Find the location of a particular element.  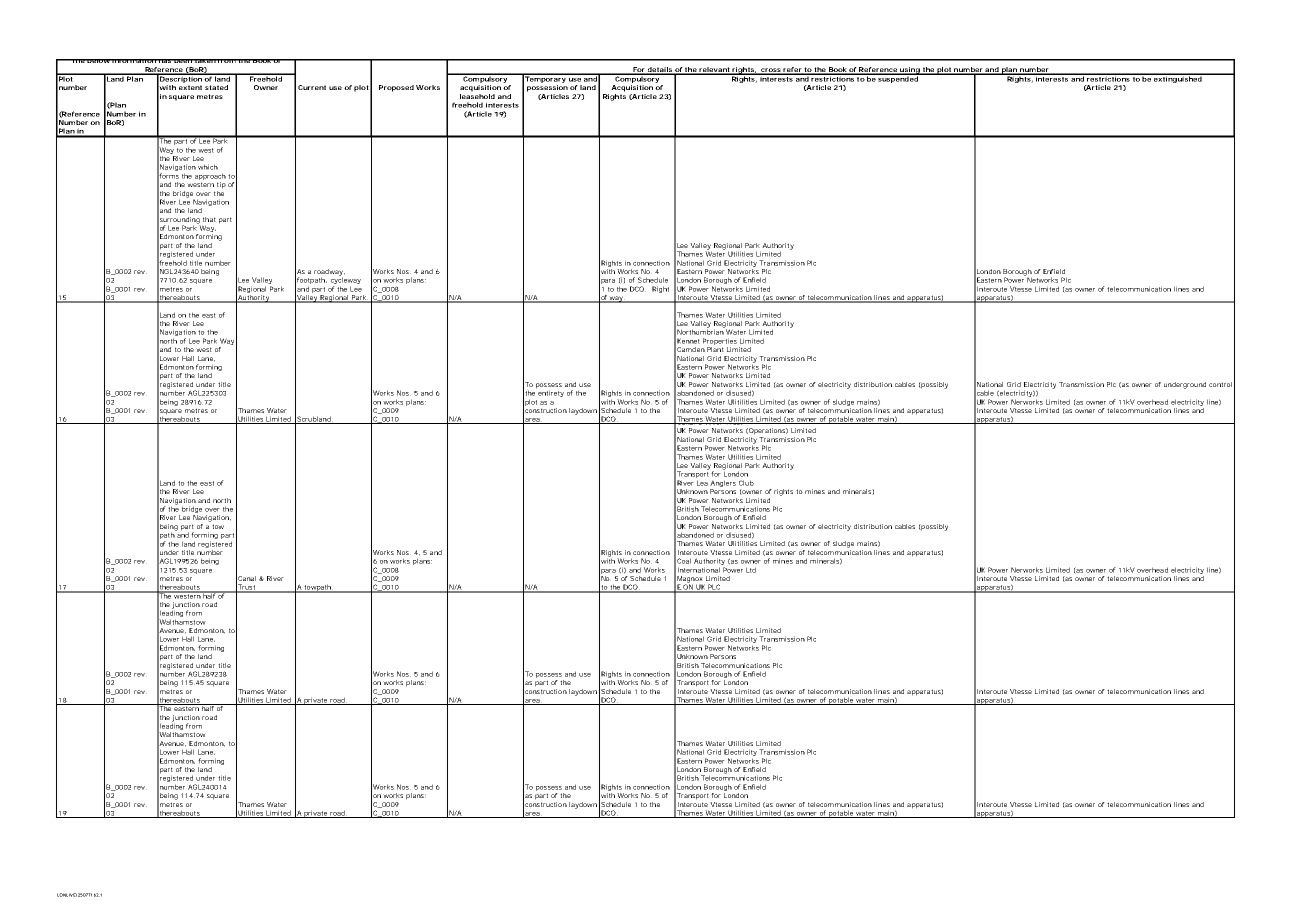

Proposed is located at coordinates (396, 88).
